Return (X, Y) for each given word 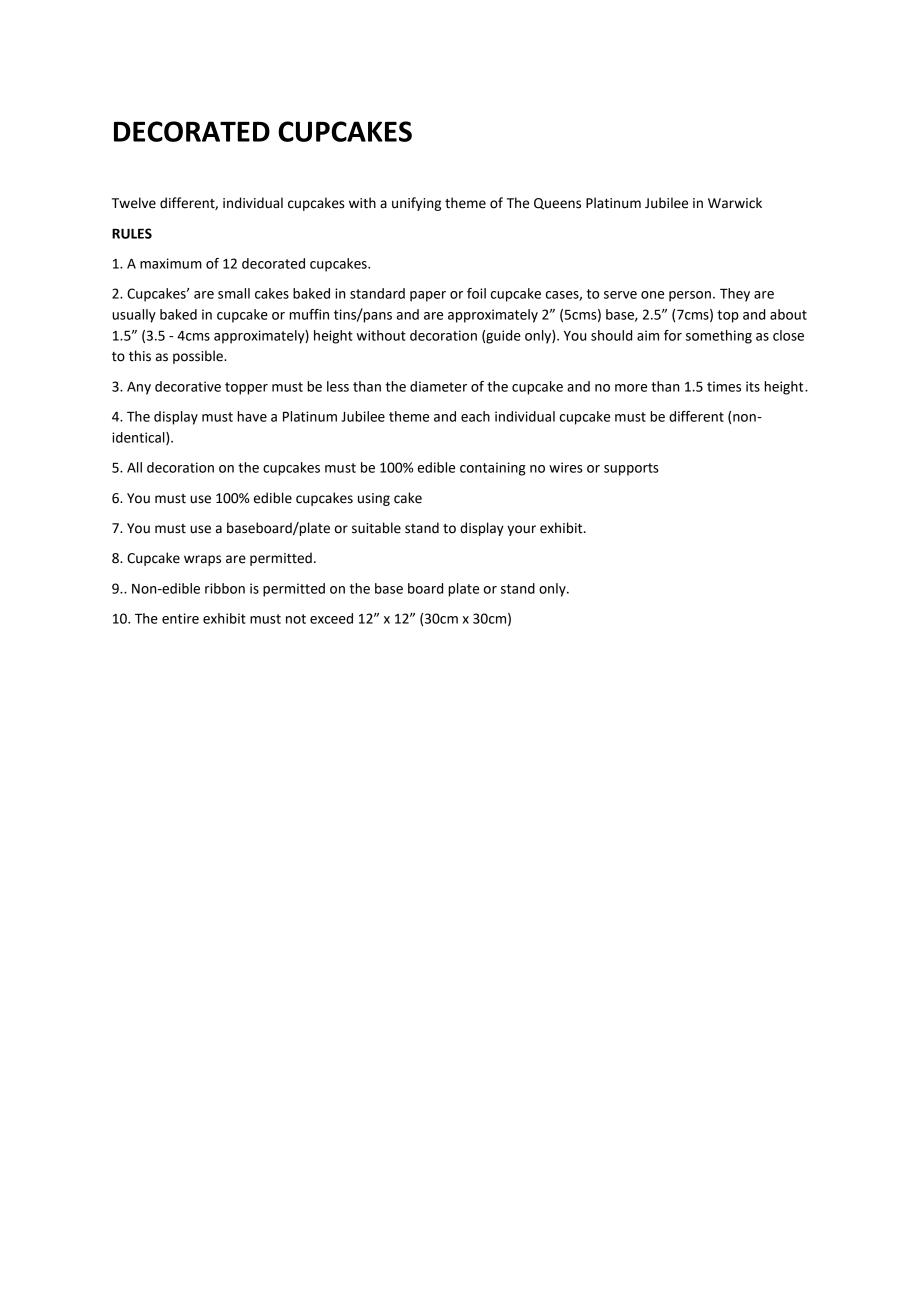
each (475, 416)
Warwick (735, 203)
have (252, 416)
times (724, 386)
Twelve (134, 203)
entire (180, 618)
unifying (416, 204)
